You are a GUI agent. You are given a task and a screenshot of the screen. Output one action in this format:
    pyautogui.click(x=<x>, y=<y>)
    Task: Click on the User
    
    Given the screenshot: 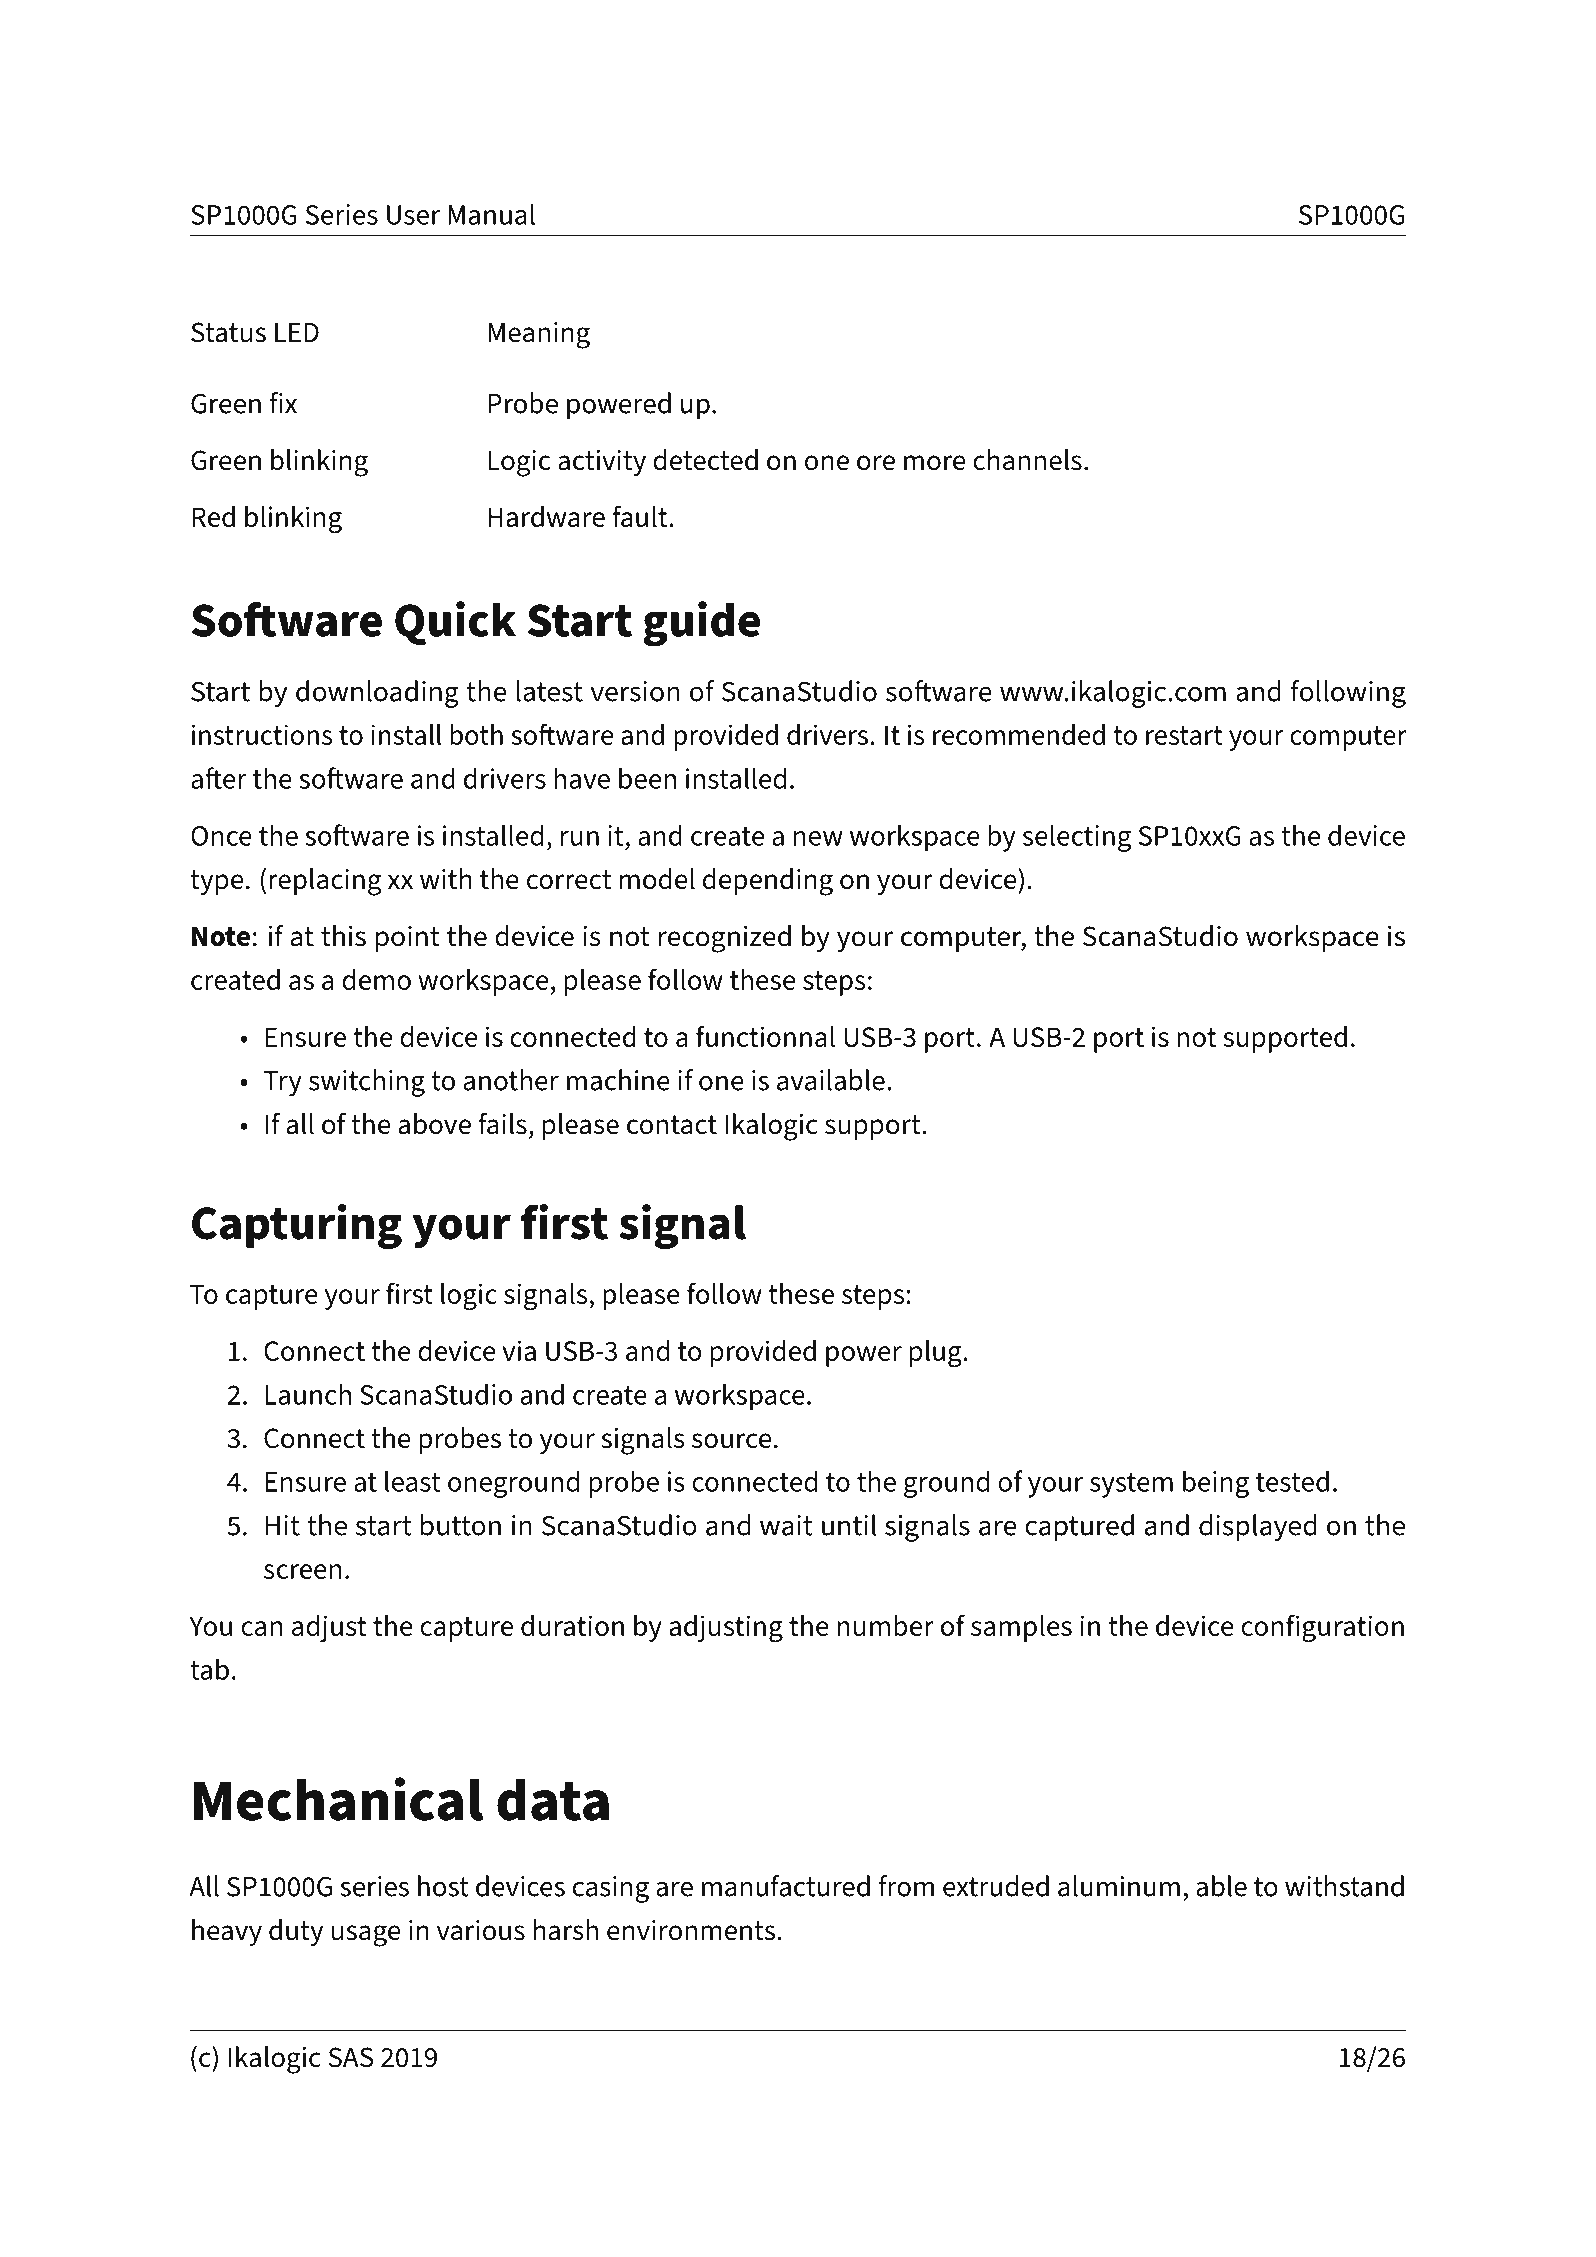 What is the action you would take?
    pyautogui.click(x=413, y=215)
